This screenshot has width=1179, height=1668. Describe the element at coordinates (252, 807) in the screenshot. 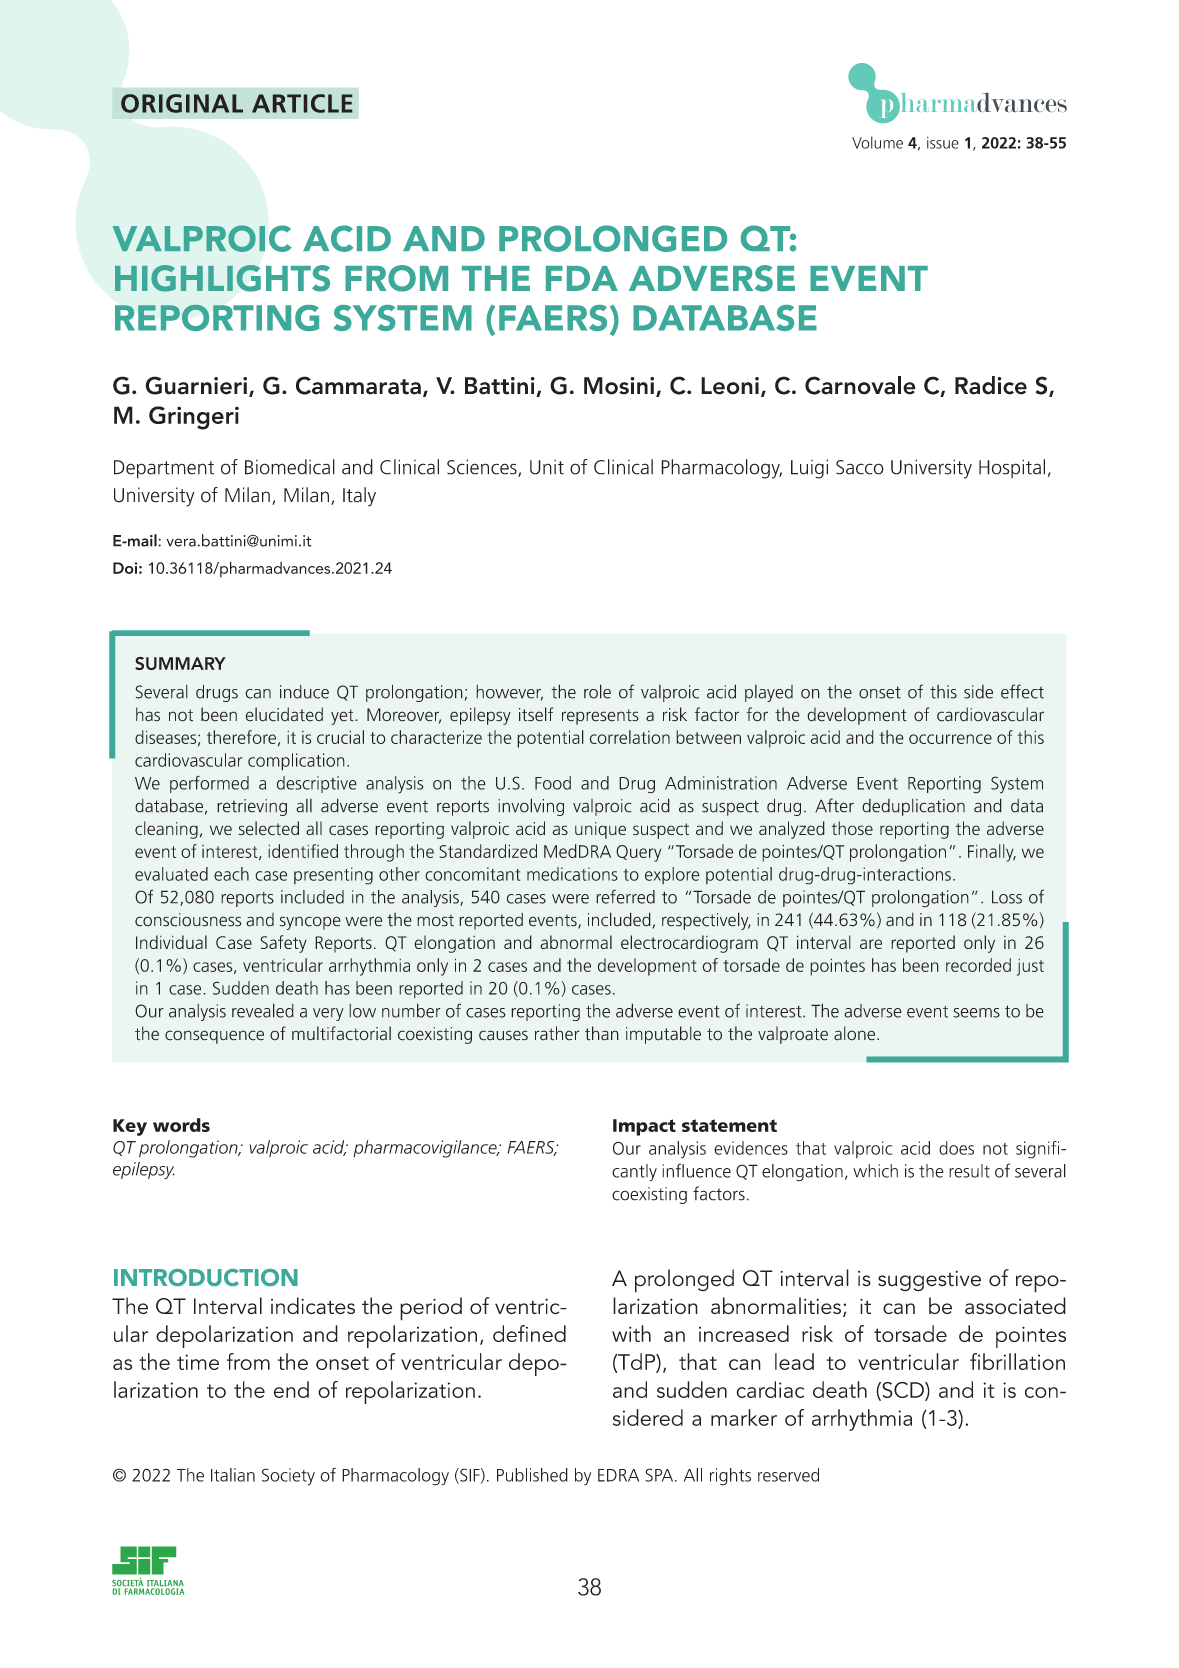

I see `retrieving` at that location.
